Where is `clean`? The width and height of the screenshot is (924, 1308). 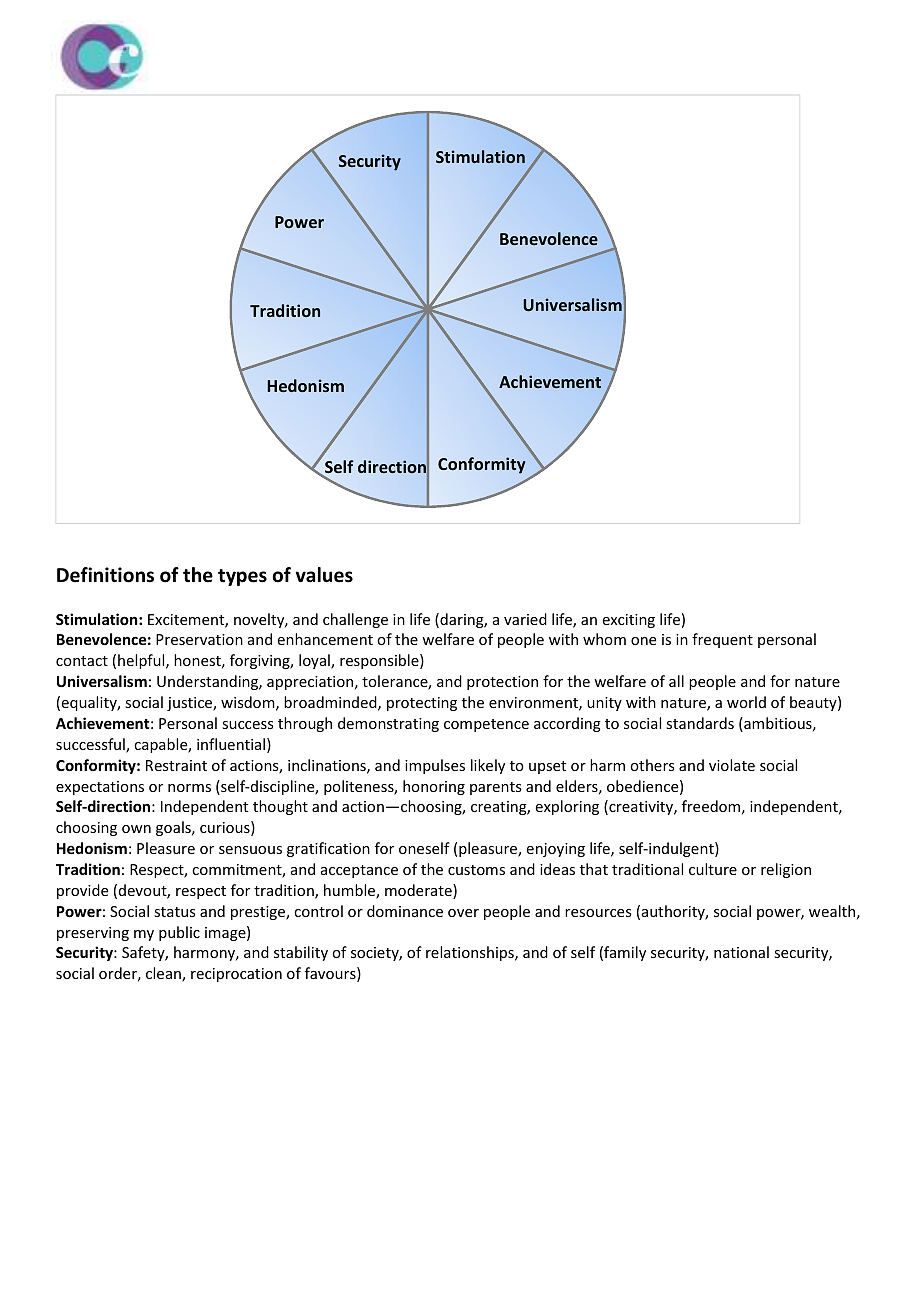
clean is located at coordinates (164, 974).
